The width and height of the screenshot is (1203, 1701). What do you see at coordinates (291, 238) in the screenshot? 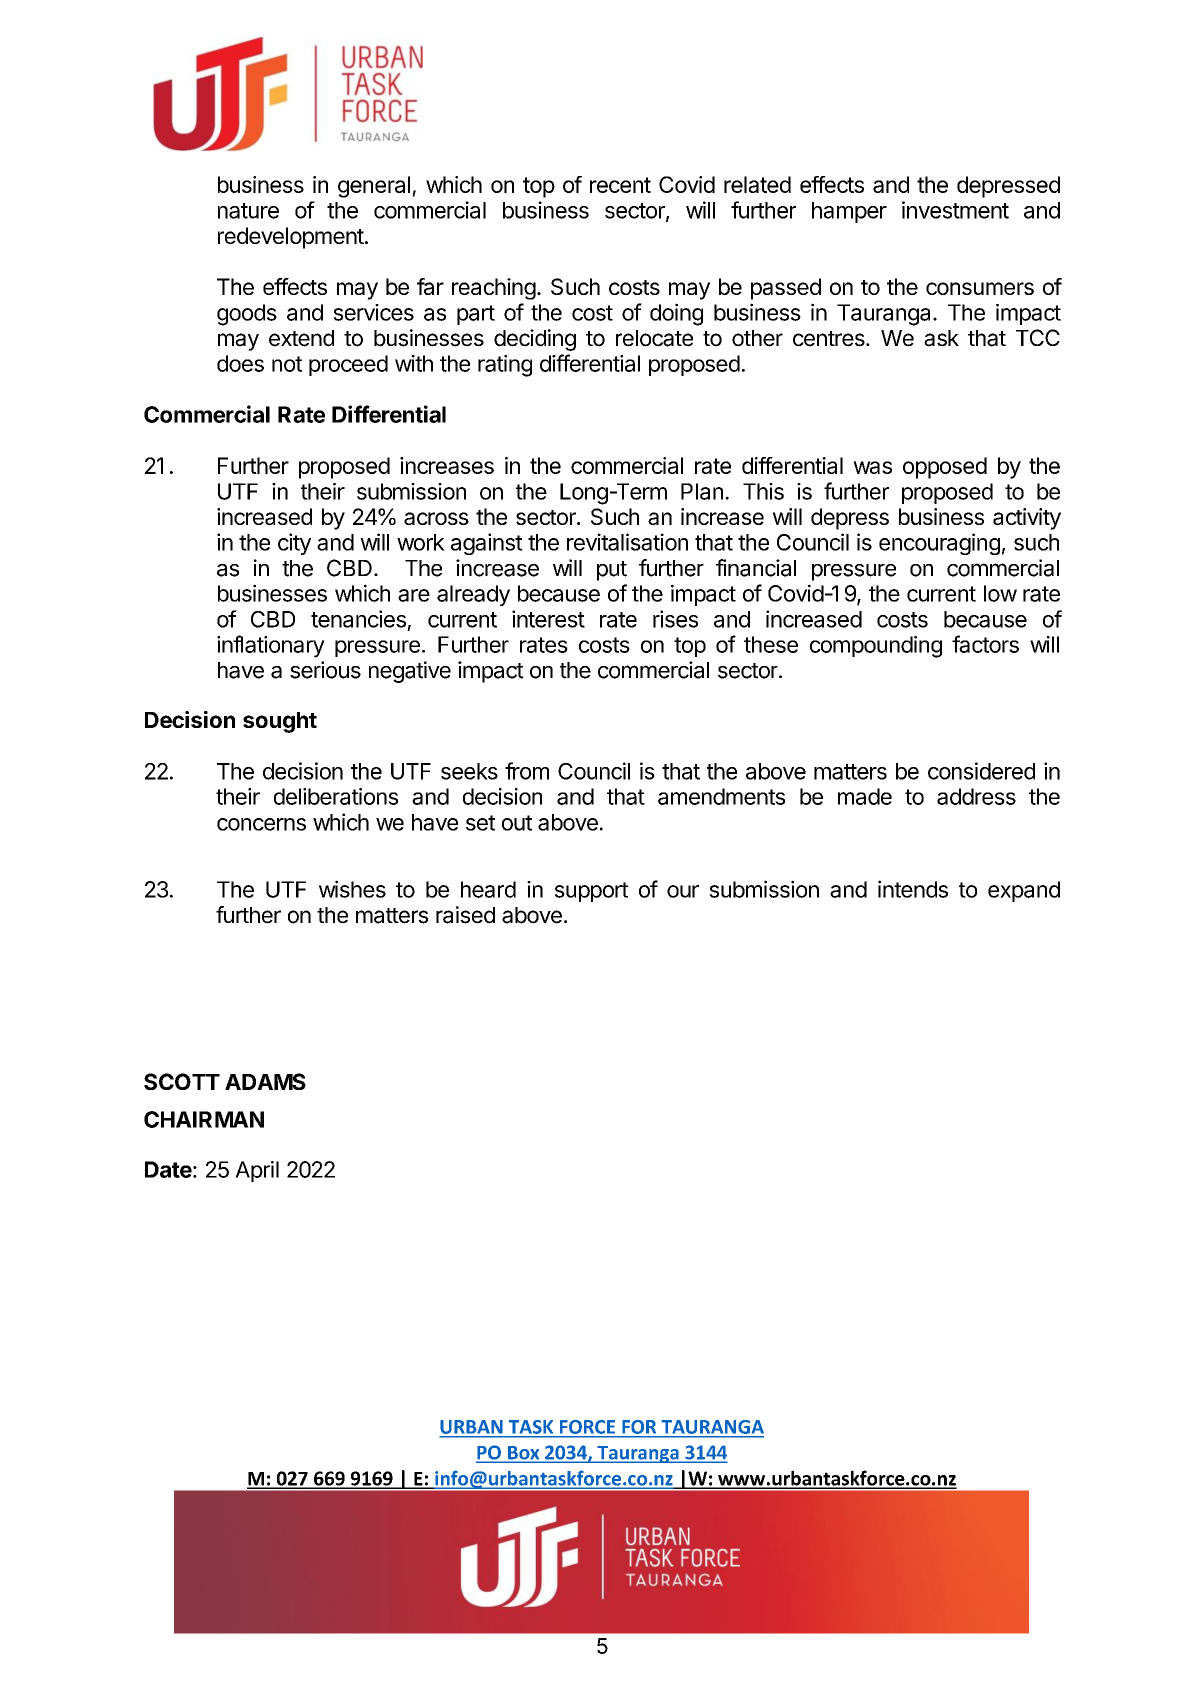
I see `redevelopment` at bounding box center [291, 238].
